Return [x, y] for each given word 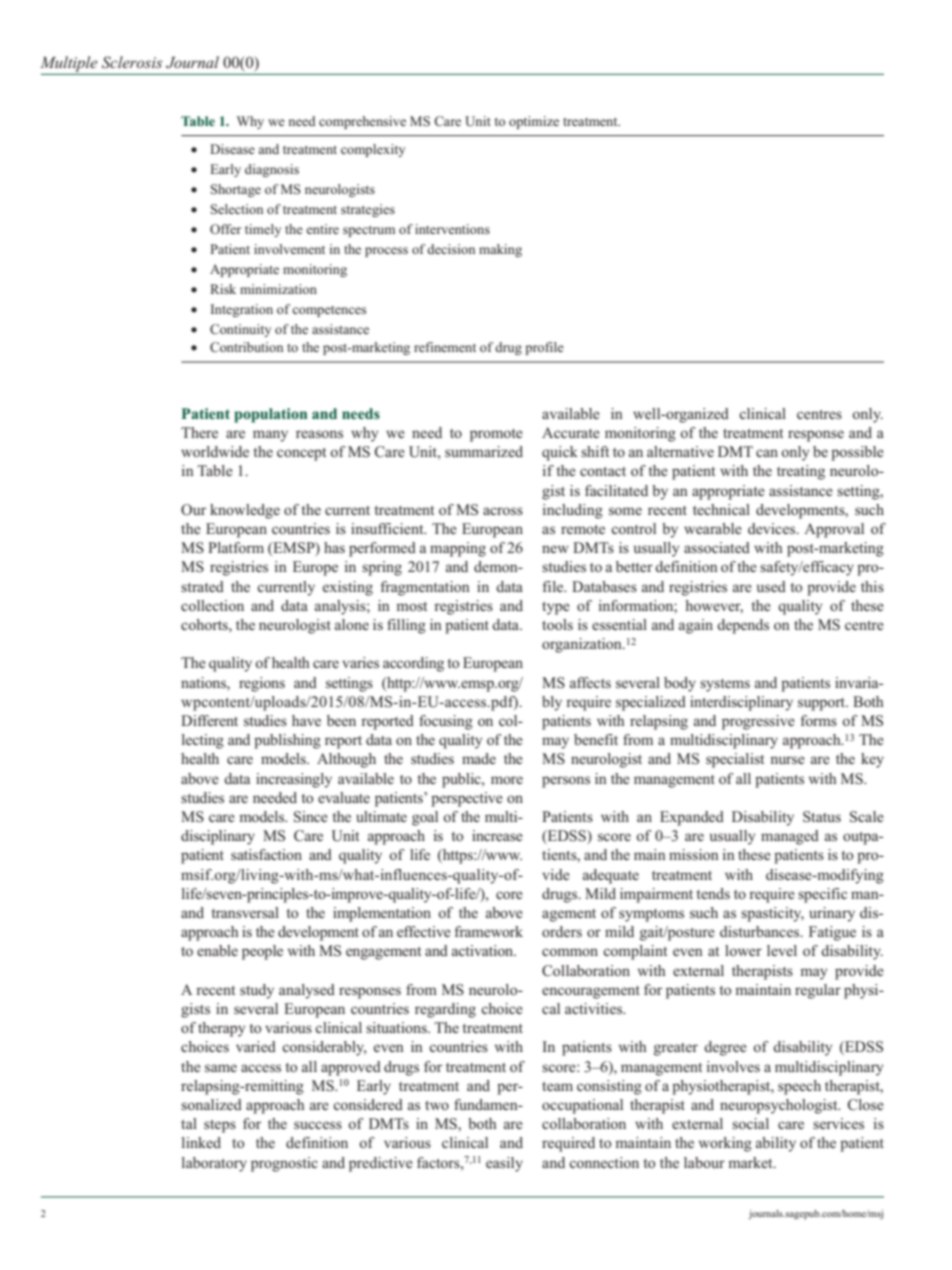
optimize [534, 122]
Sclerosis [132, 62]
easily [504, 1164]
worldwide [215, 451]
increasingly [294, 780]
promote [496, 435]
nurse [787, 760]
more [507, 780]
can [767, 453]
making [500, 250]
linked [201, 1142]
